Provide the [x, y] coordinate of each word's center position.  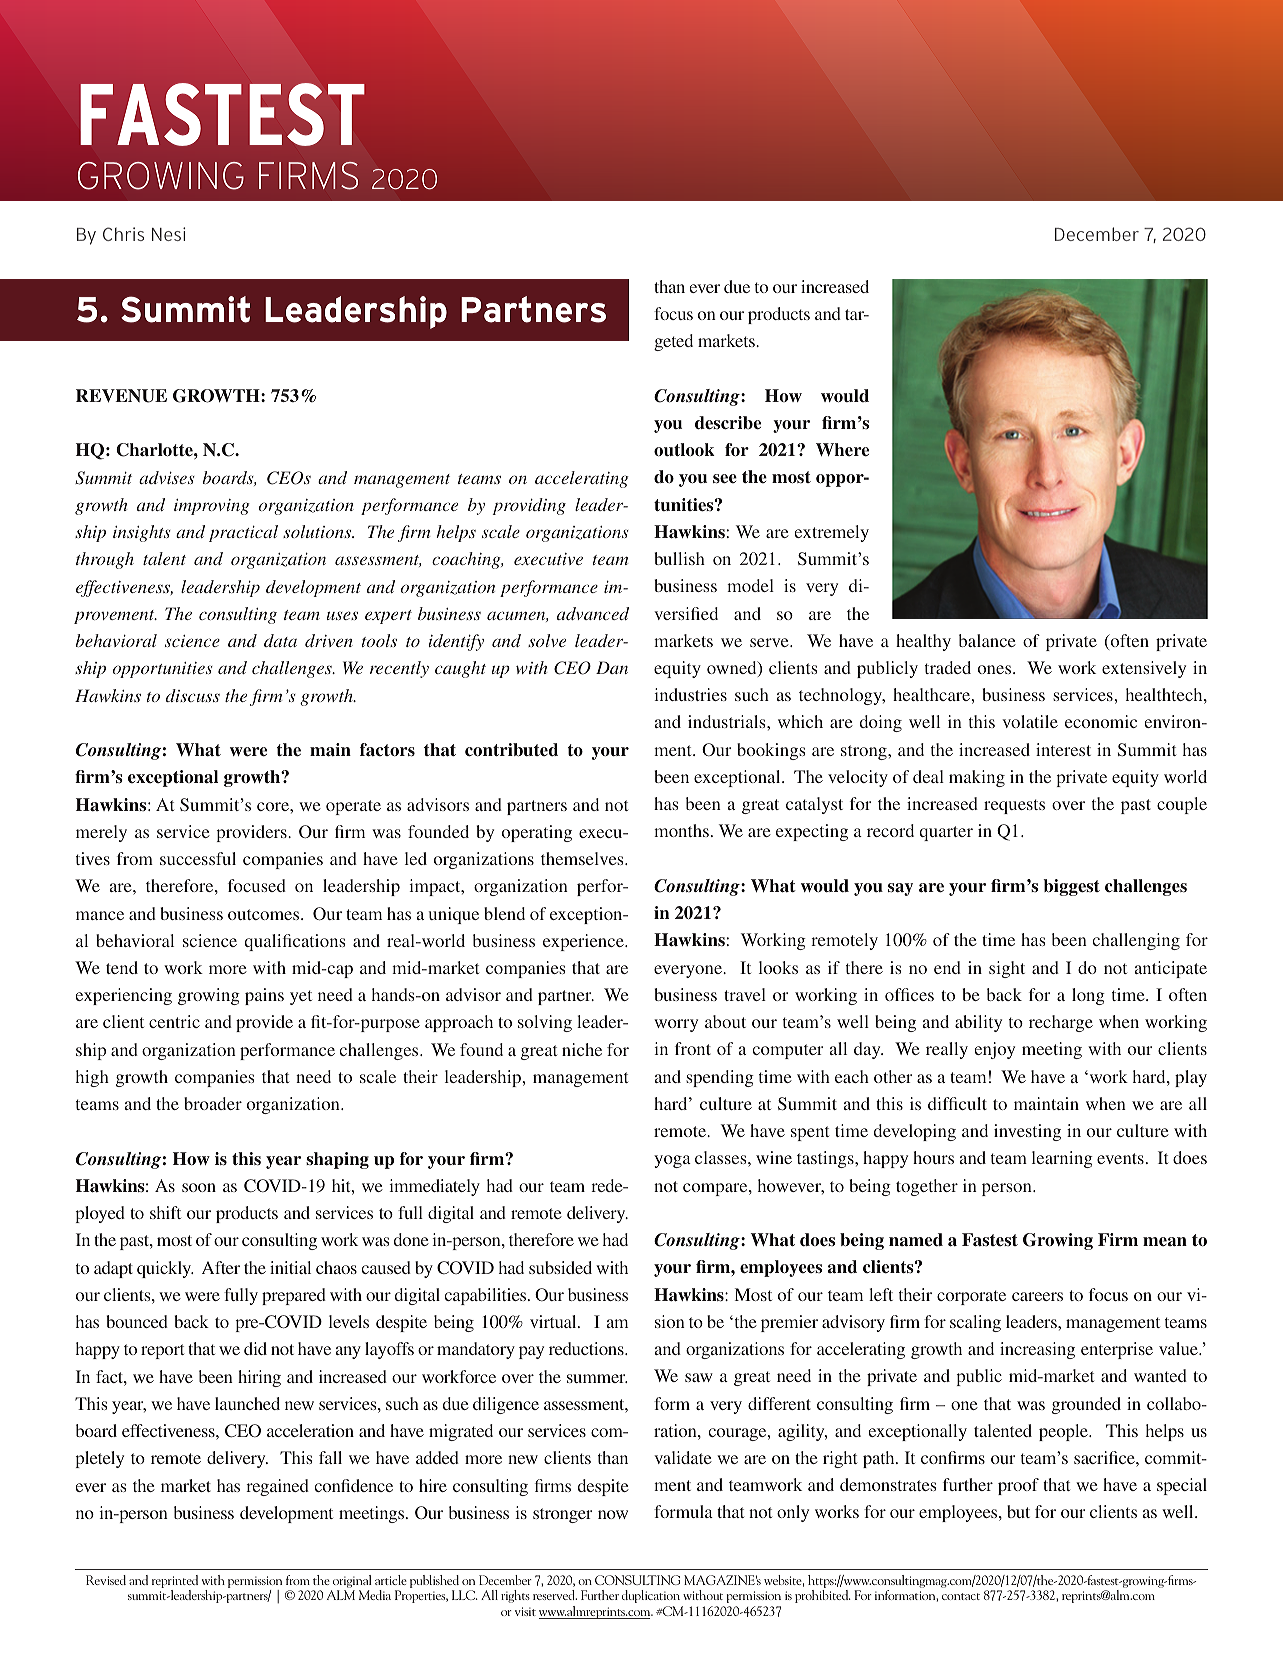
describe [728, 423]
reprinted [175, 1583]
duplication [651, 1596]
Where [842, 450]
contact [961, 1596]
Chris [123, 234]
